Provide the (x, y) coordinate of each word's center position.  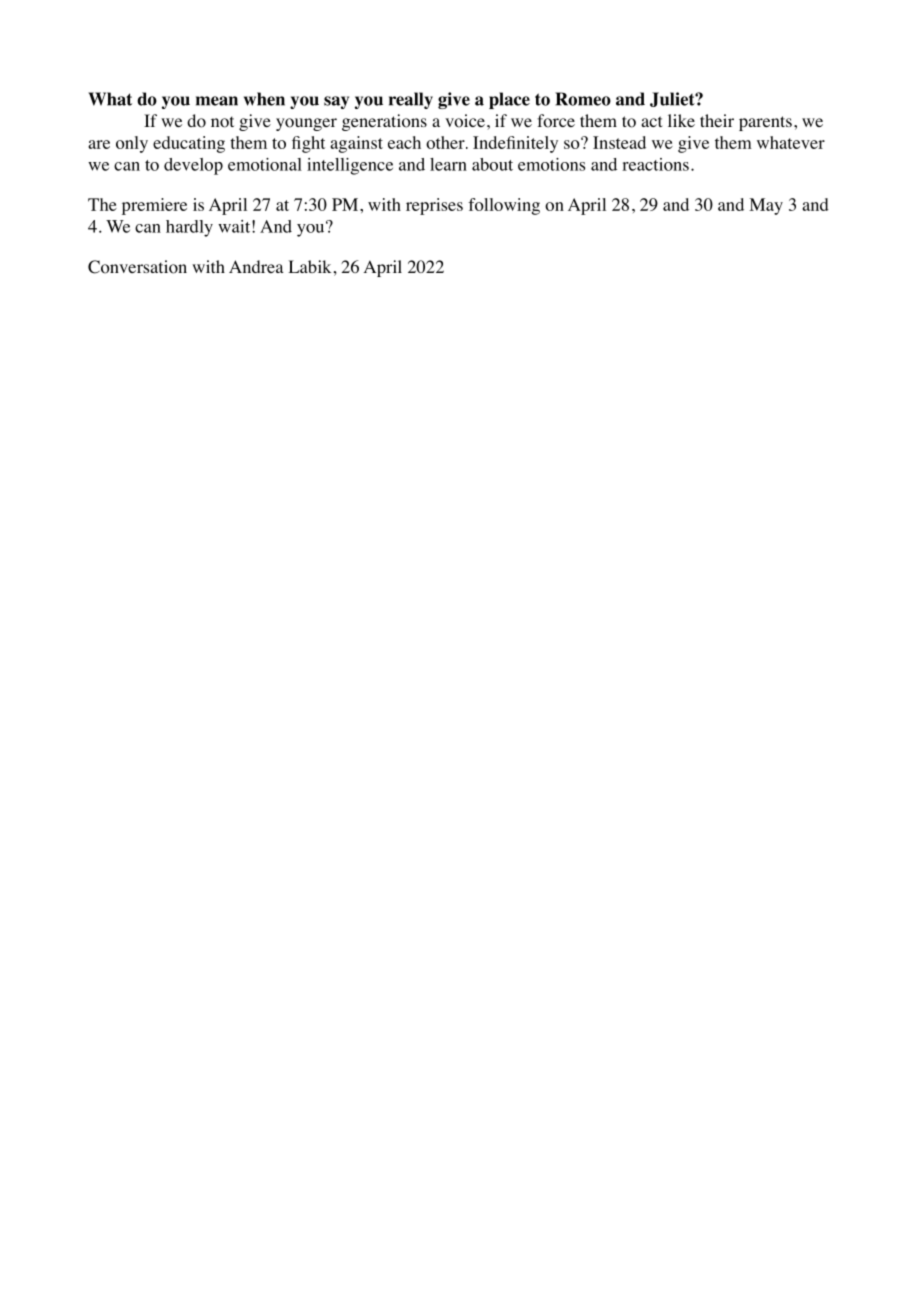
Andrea (256, 266)
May (766, 206)
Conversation (137, 267)
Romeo (583, 99)
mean (217, 101)
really (411, 100)
